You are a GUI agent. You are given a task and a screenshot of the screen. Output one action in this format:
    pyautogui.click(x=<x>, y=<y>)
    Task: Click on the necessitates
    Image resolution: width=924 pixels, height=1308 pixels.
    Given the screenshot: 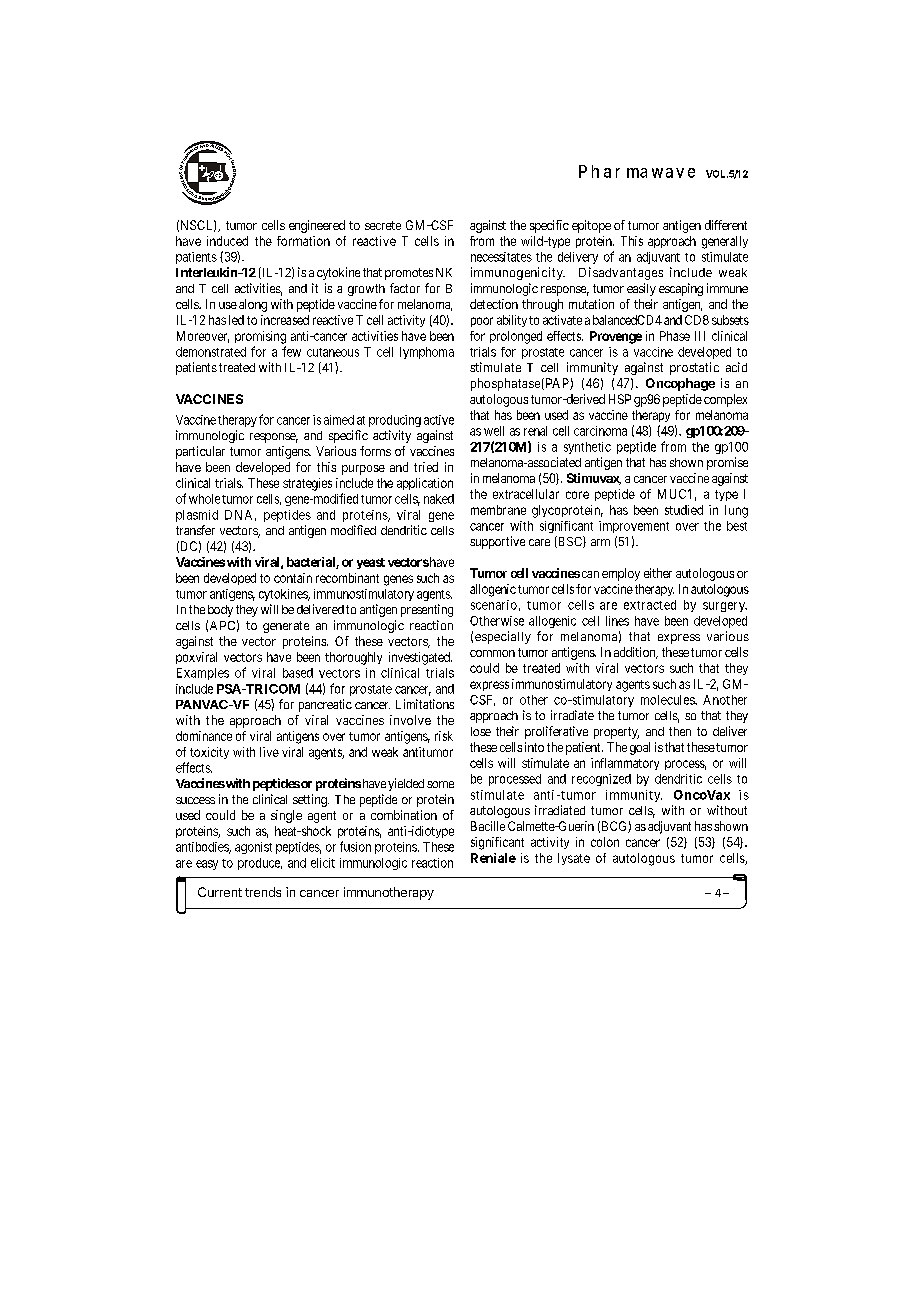 What is the action you would take?
    pyautogui.click(x=501, y=257)
